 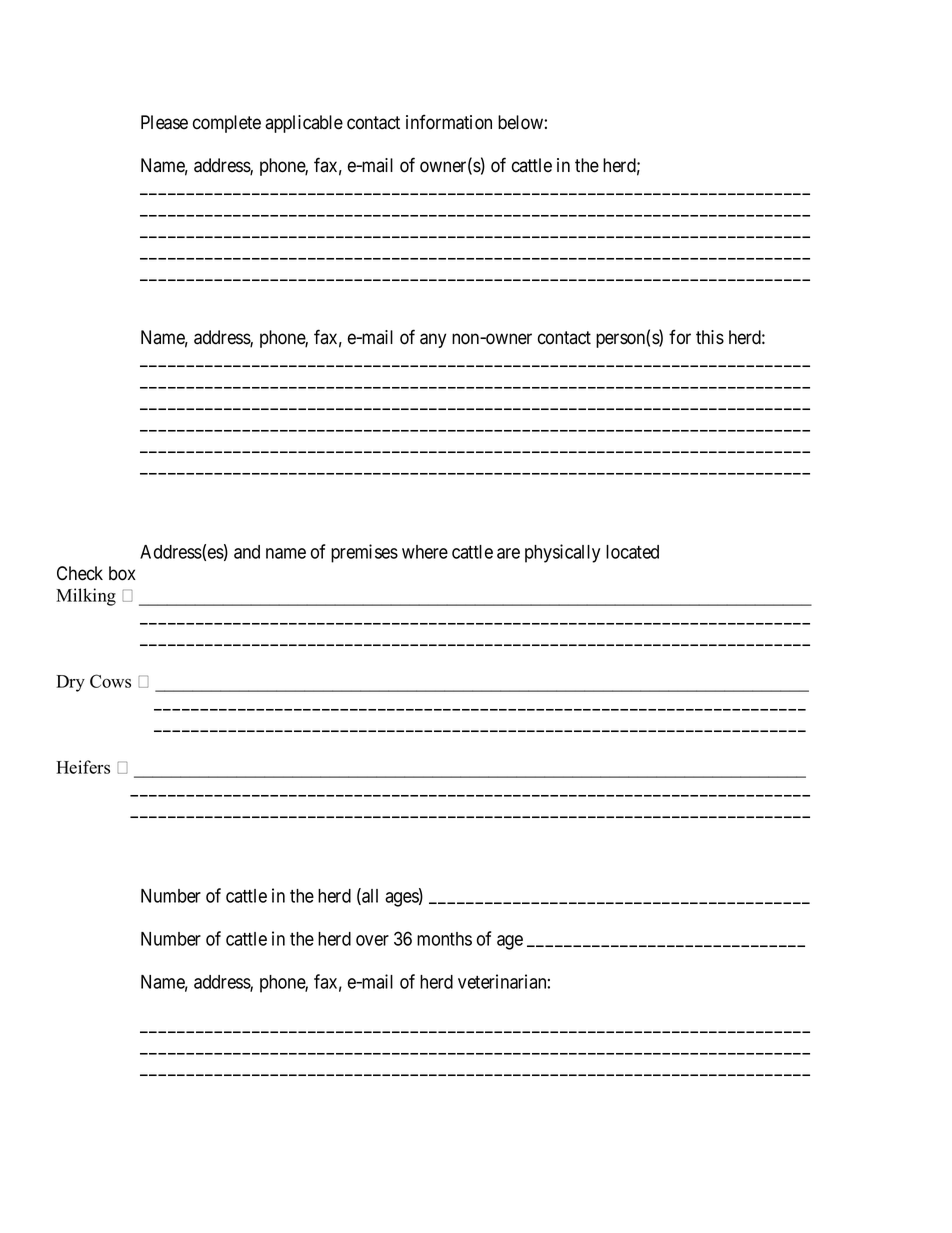 I want to click on information, so click(x=449, y=122).
